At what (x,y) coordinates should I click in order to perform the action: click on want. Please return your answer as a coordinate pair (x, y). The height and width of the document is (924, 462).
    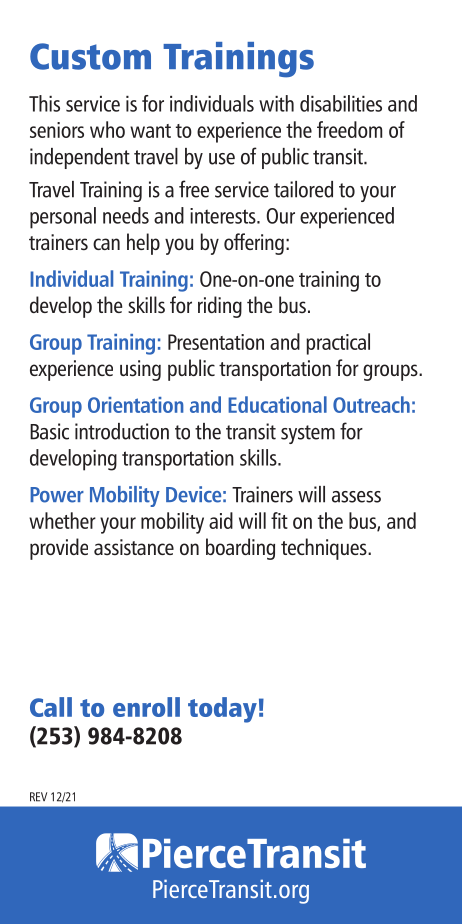
    Looking at the image, I should click on (150, 131).
